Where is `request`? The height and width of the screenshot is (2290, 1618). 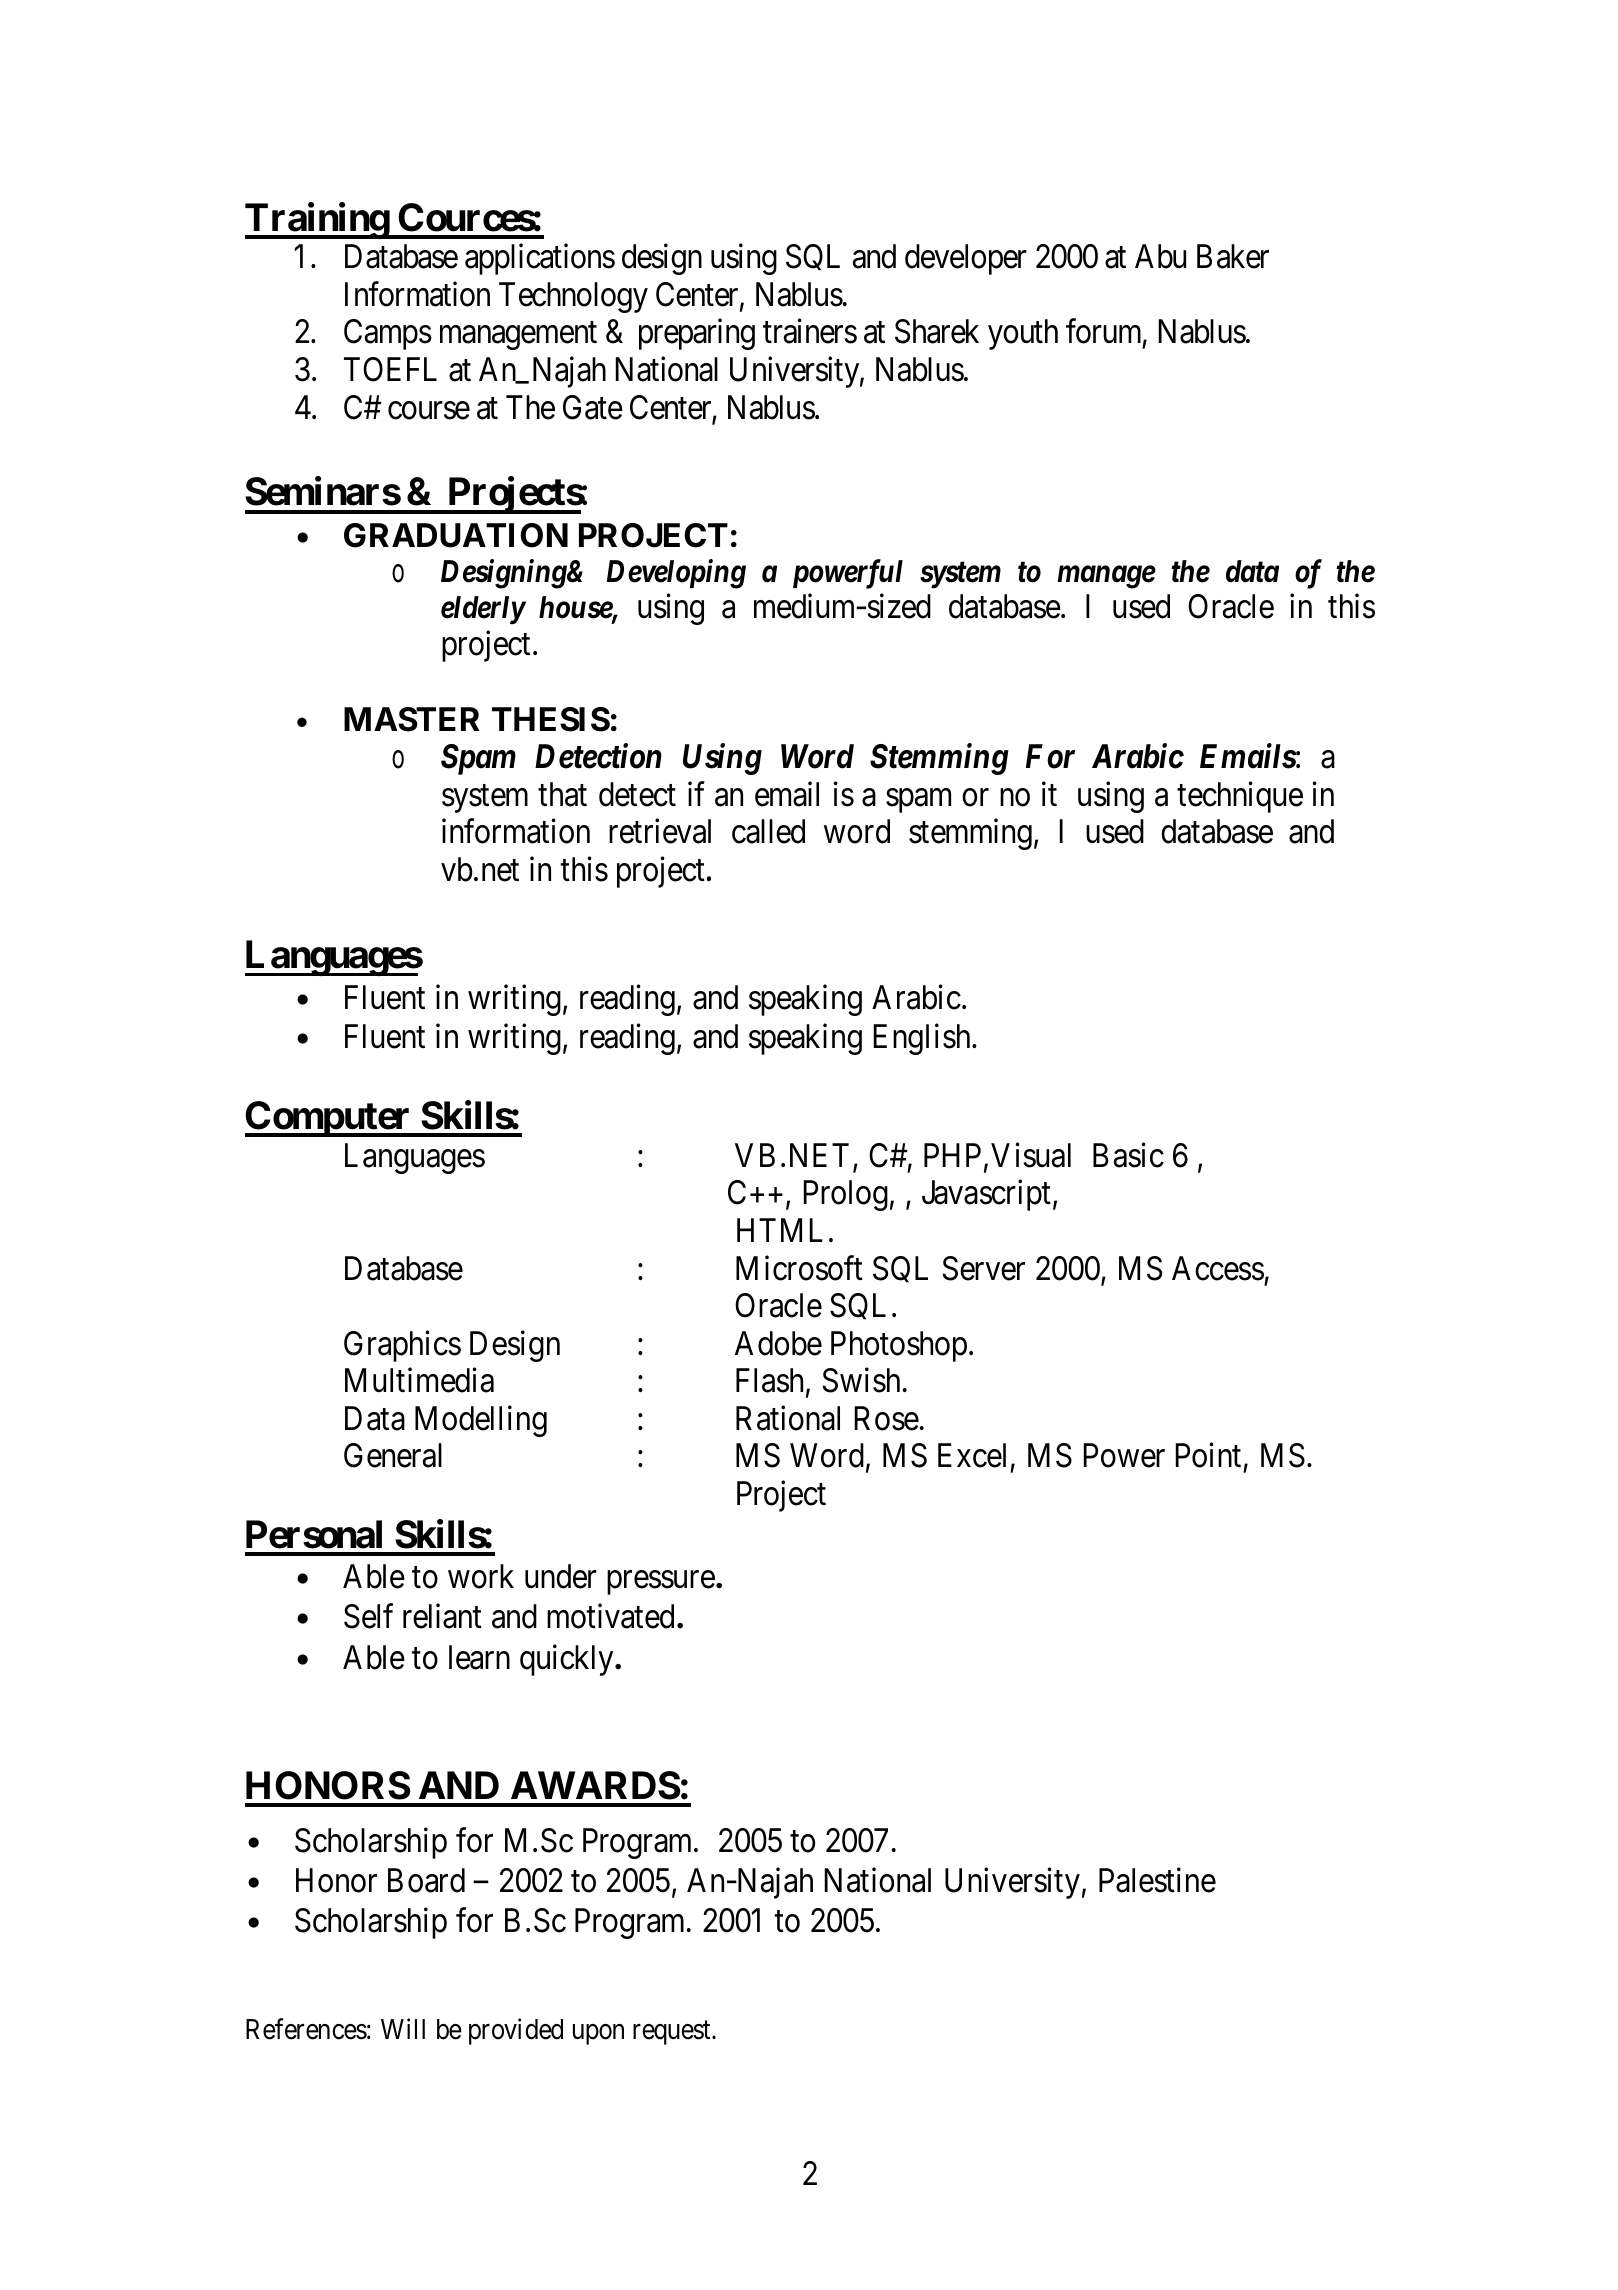
request is located at coordinates (673, 2033).
